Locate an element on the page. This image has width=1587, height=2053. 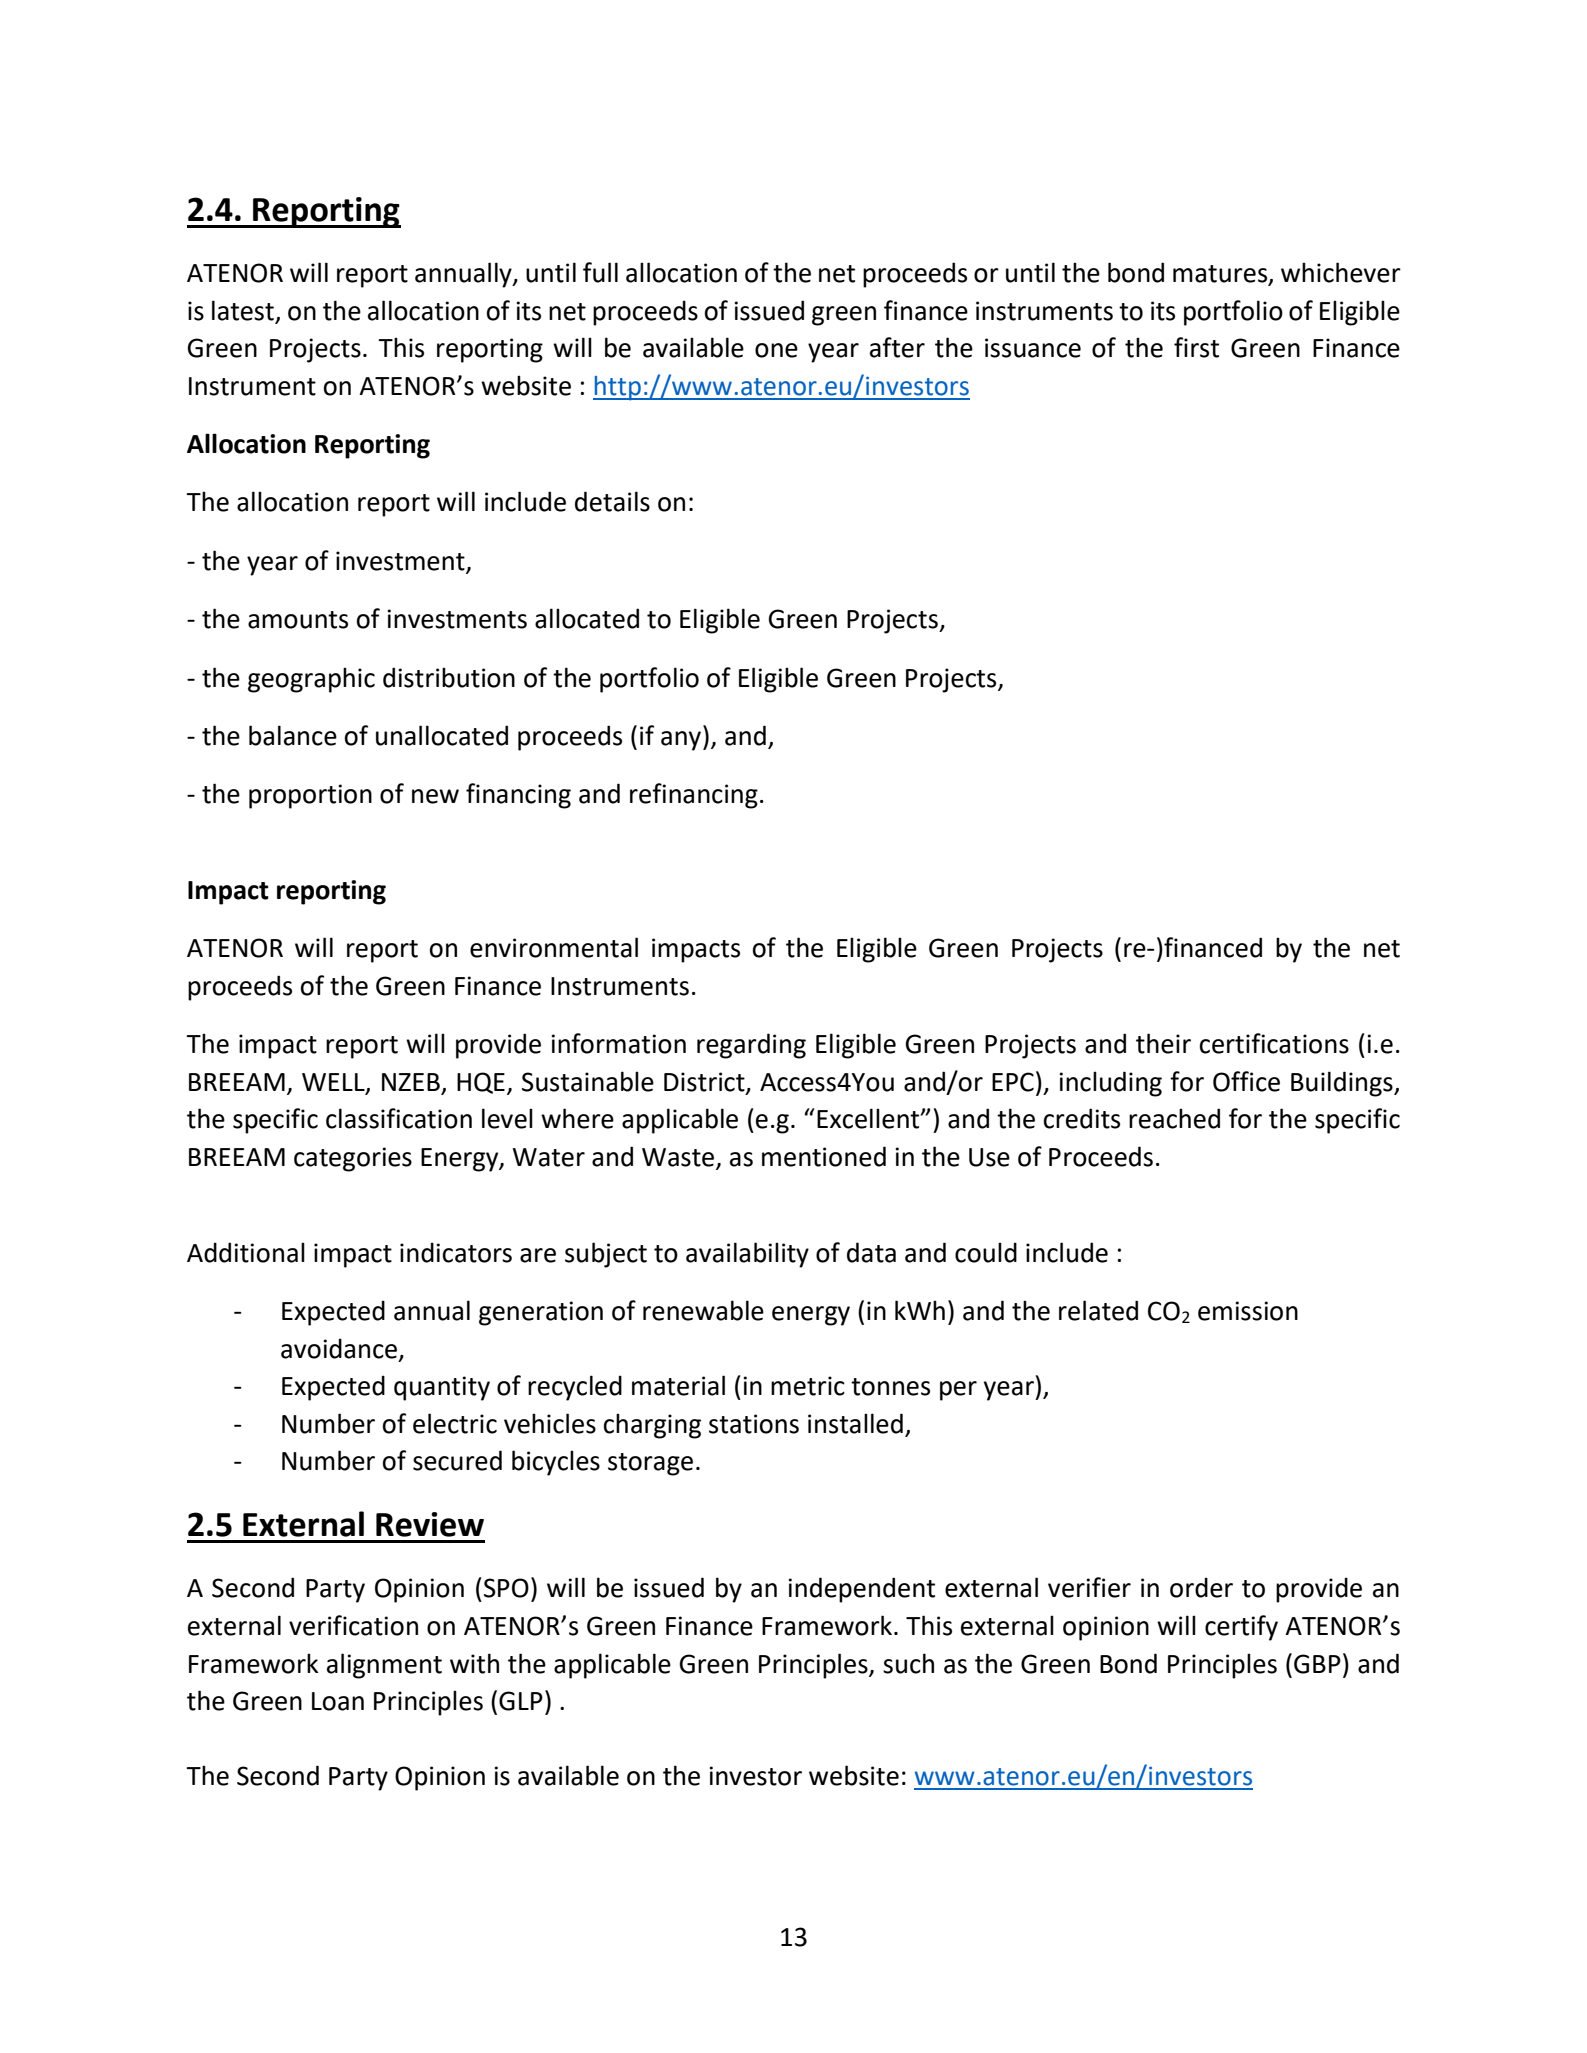
alignment is located at coordinates (384, 1666).
